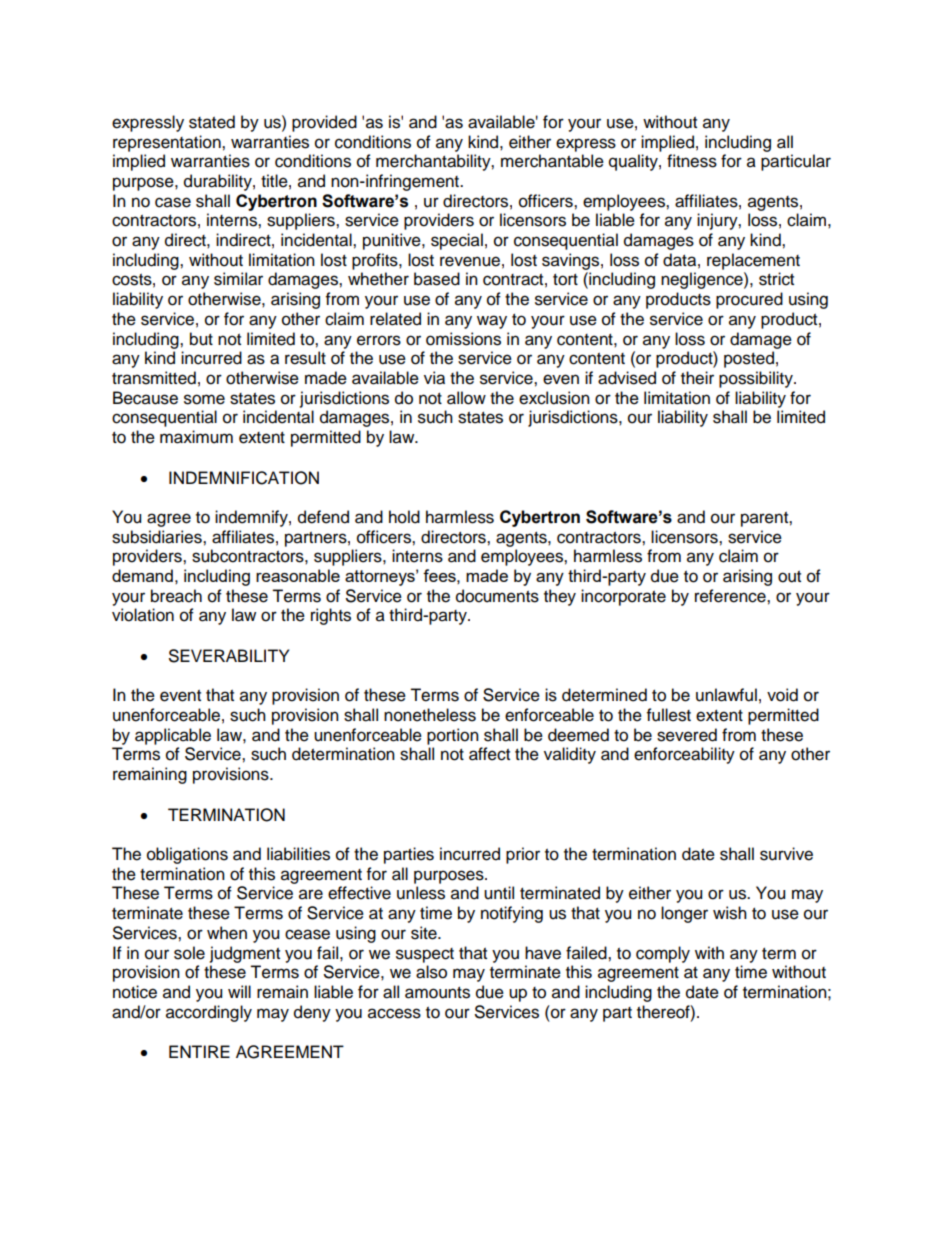  What do you see at coordinates (434, 378) in the document?
I see `via` at bounding box center [434, 378].
